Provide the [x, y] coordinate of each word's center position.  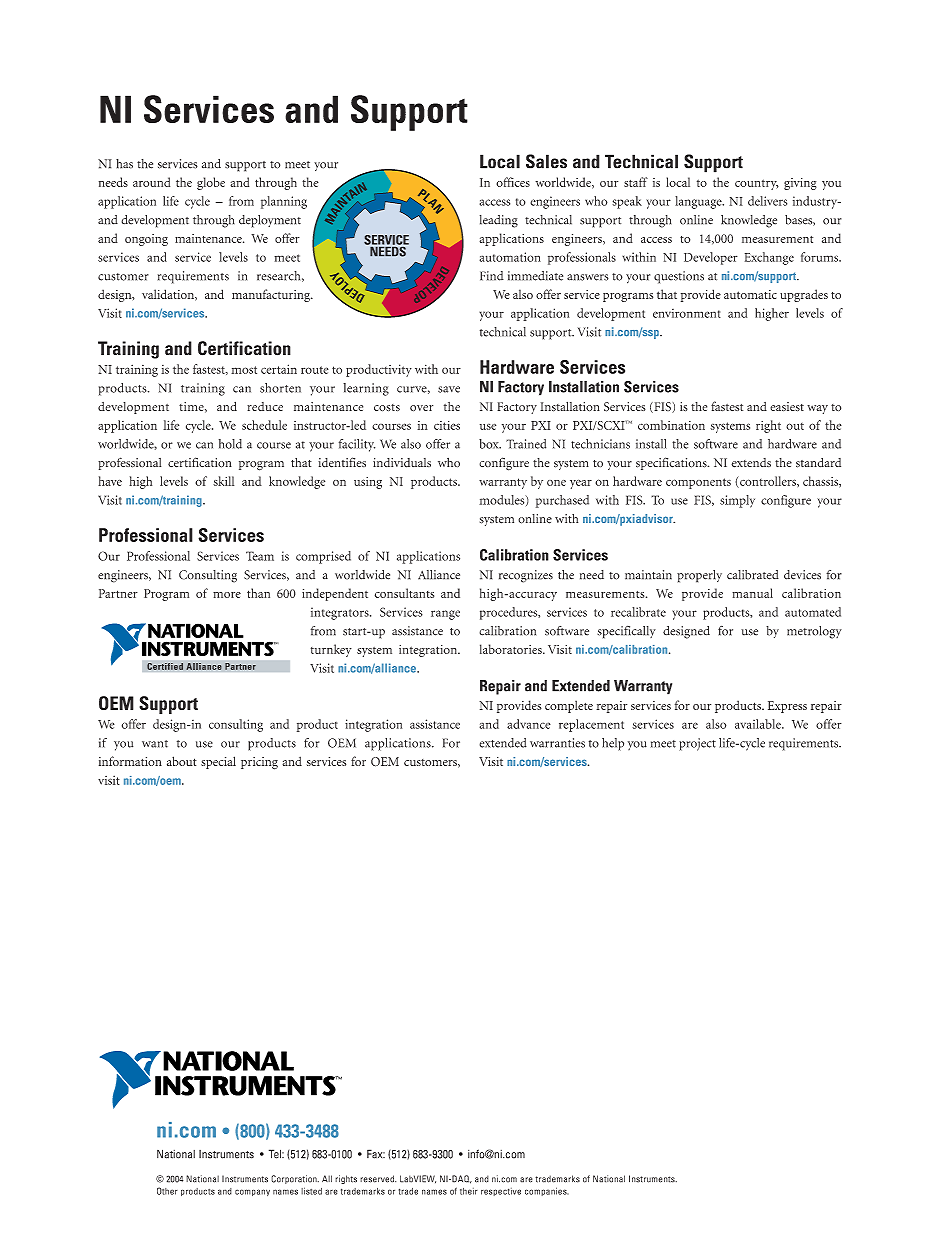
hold [230, 444]
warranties [557, 743]
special [218, 762]
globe [211, 183]
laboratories [512, 649]
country [757, 184]
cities [447, 425]
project [697, 744]
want [155, 744]
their [469, 1191]
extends [751, 463]
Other [167, 1191]
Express [787, 707]
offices [513, 182]
